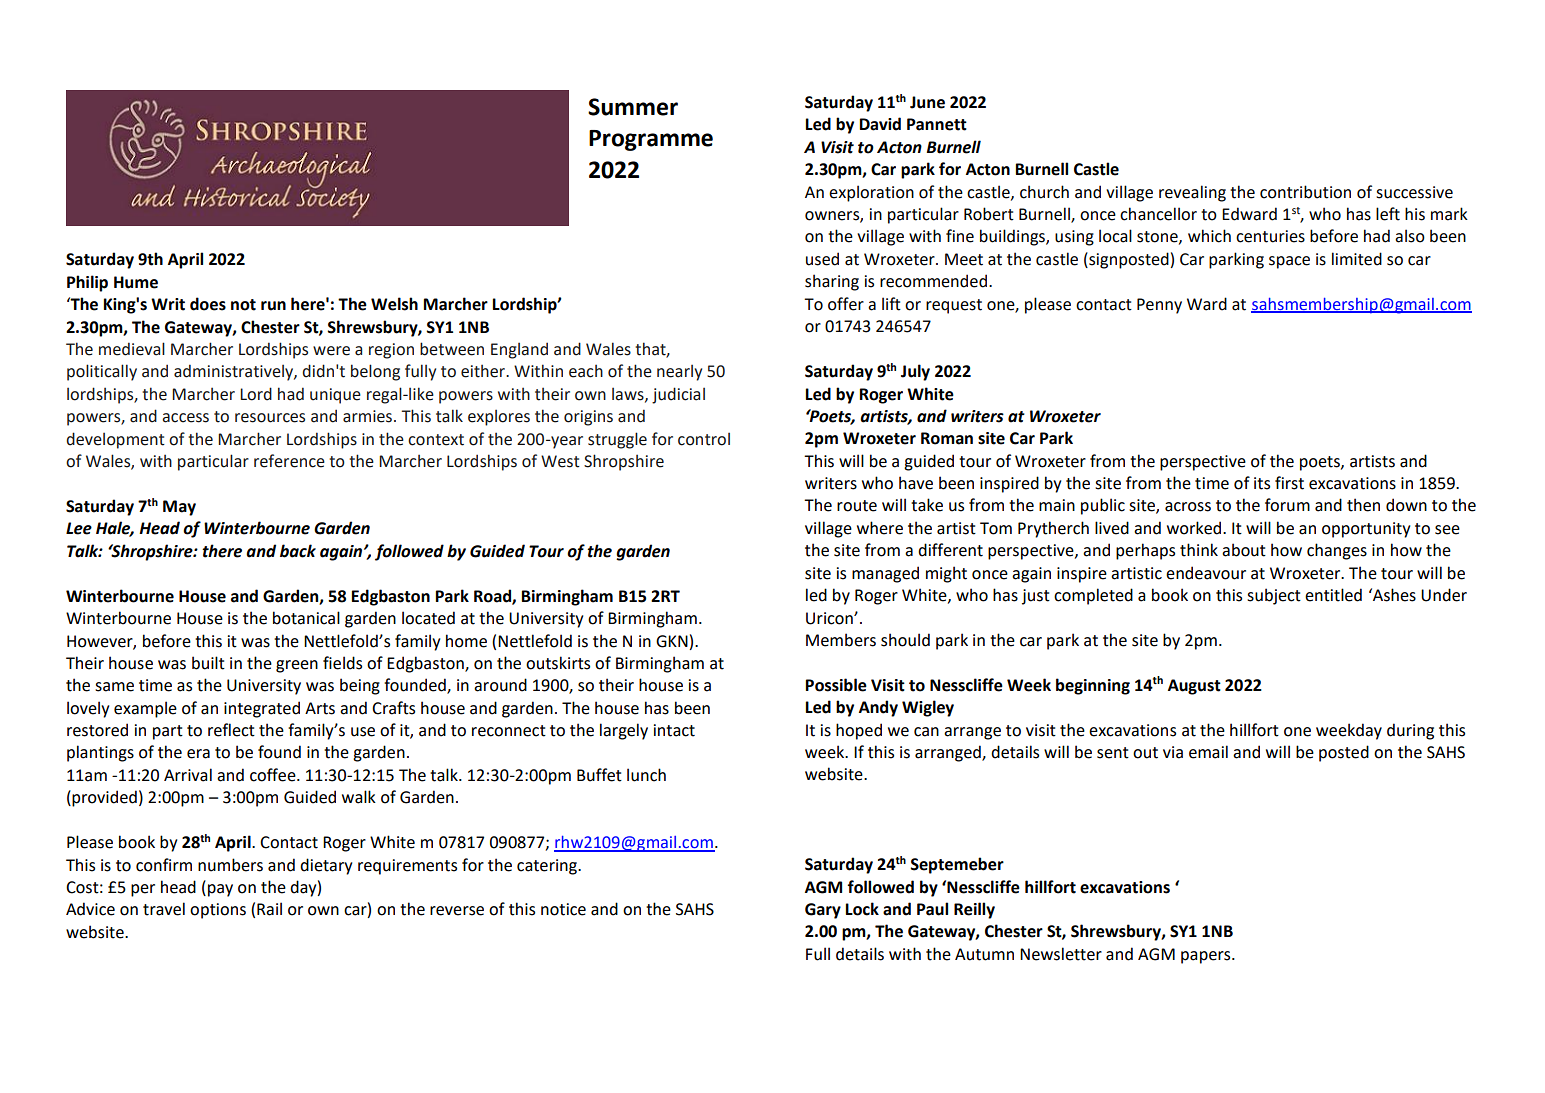 The image size is (1545, 1093). What do you see at coordinates (1305, 192) in the page?
I see `contribution` at bounding box center [1305, 192].
